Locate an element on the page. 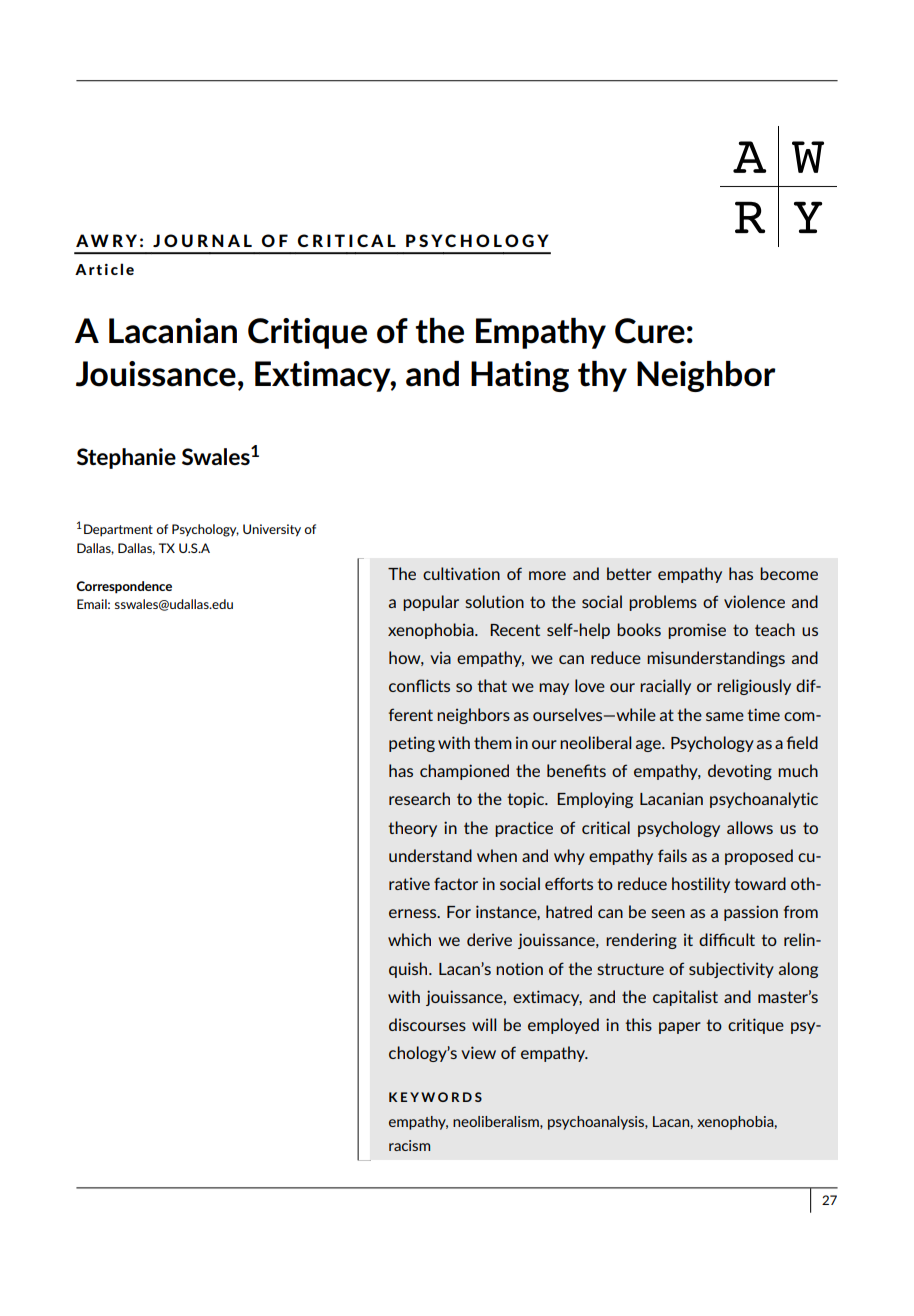 The height and width of the document is (1316, 914). religiously is located at coordinates (754, 687).
